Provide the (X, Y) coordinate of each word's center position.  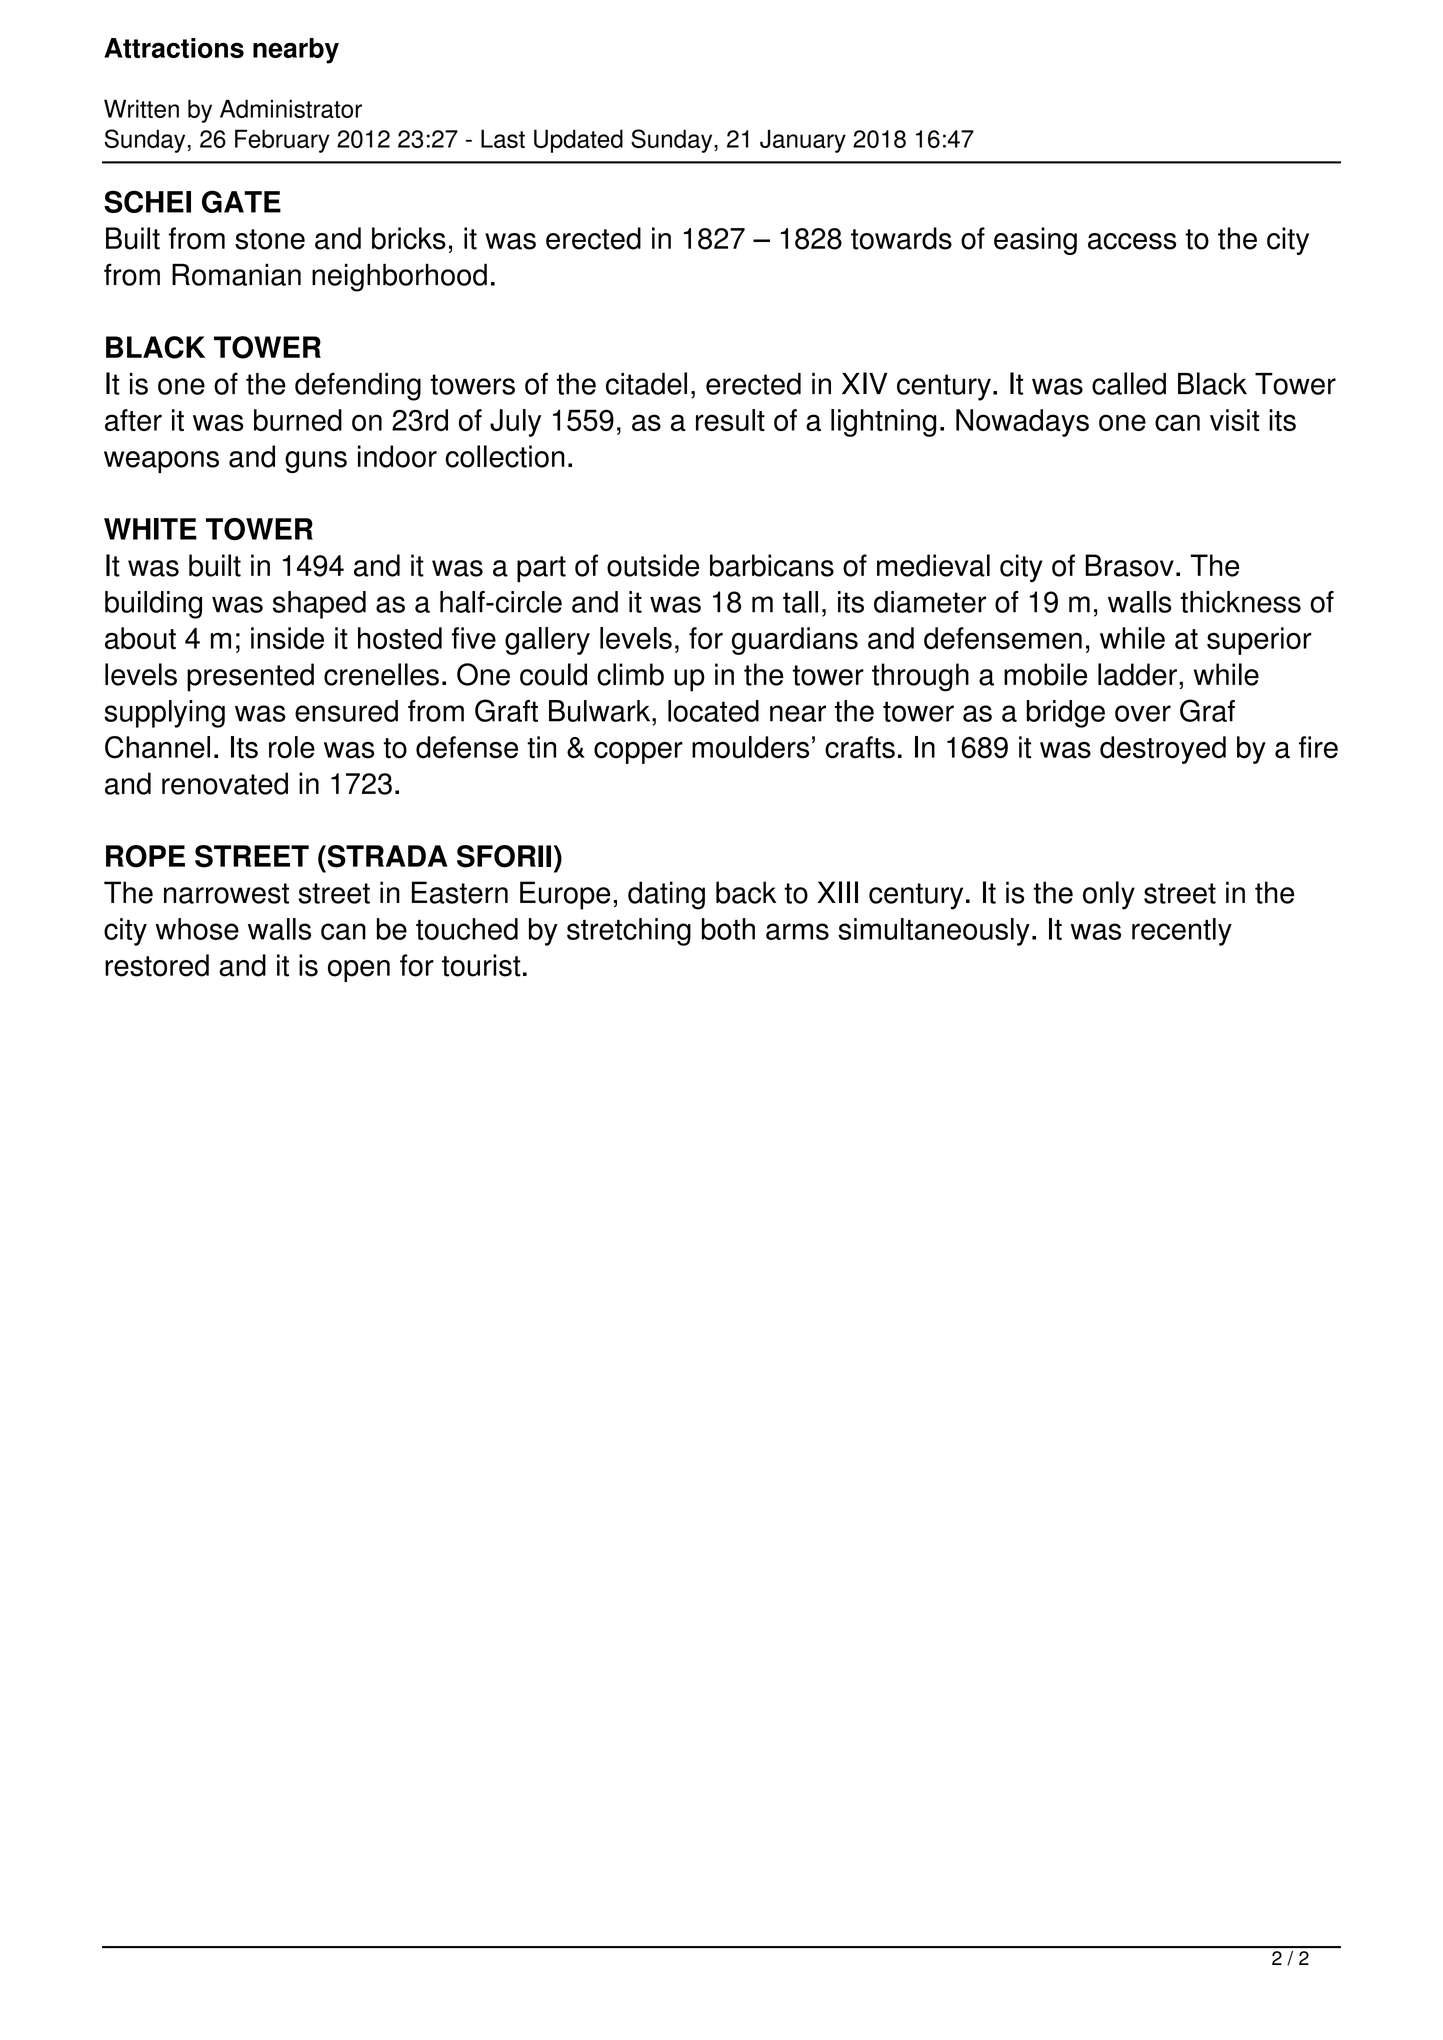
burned (298, 420)
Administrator (291, 108)
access (1132, 241)
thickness (1241, 602)
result (730, 420)
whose (197, 929)
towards (901, 238)
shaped (319, 605)
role (292, 747)
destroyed (1163, 750)
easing (1035, 241)
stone (270, 239)
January (803, 141)
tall (800, 602)
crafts (860, 747)
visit (1234, 420)
